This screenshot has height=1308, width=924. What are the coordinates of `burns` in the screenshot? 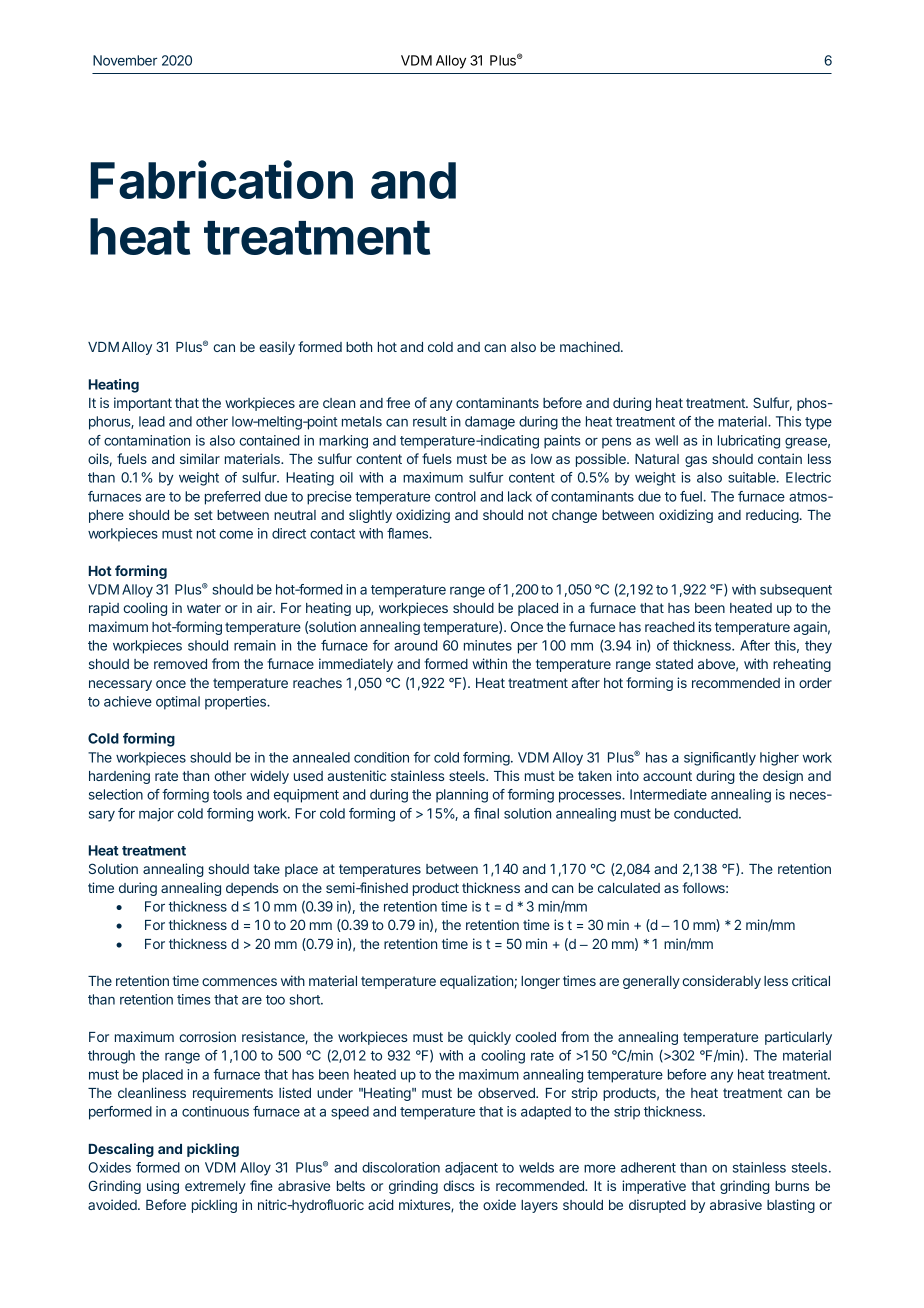 It's located at (792, 1186).
